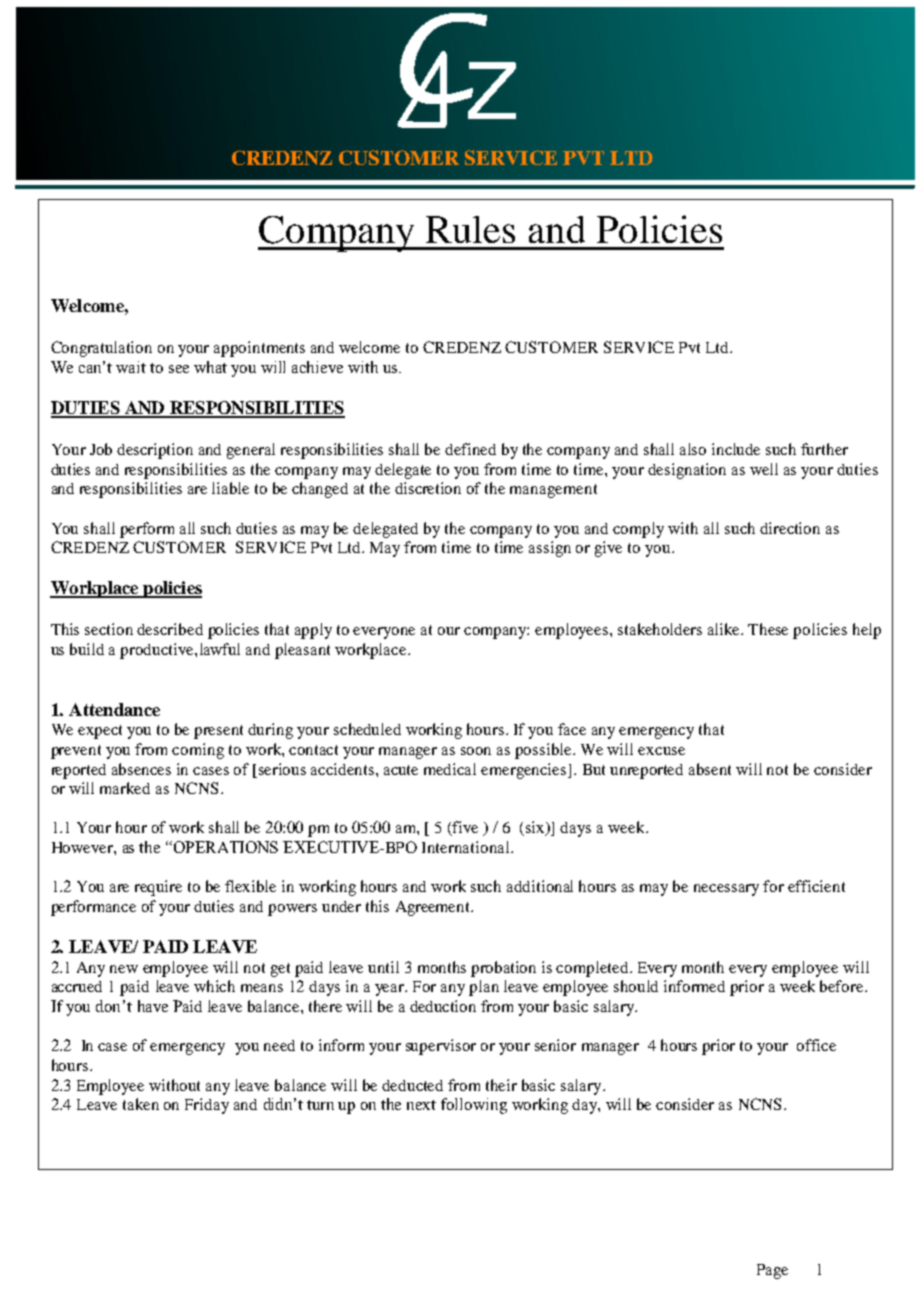 The height and width of the page is (1307, 924). What do you see at coordinates (434, 908) in the page?
I see `Agreement` at bounding box center [434, 908].
